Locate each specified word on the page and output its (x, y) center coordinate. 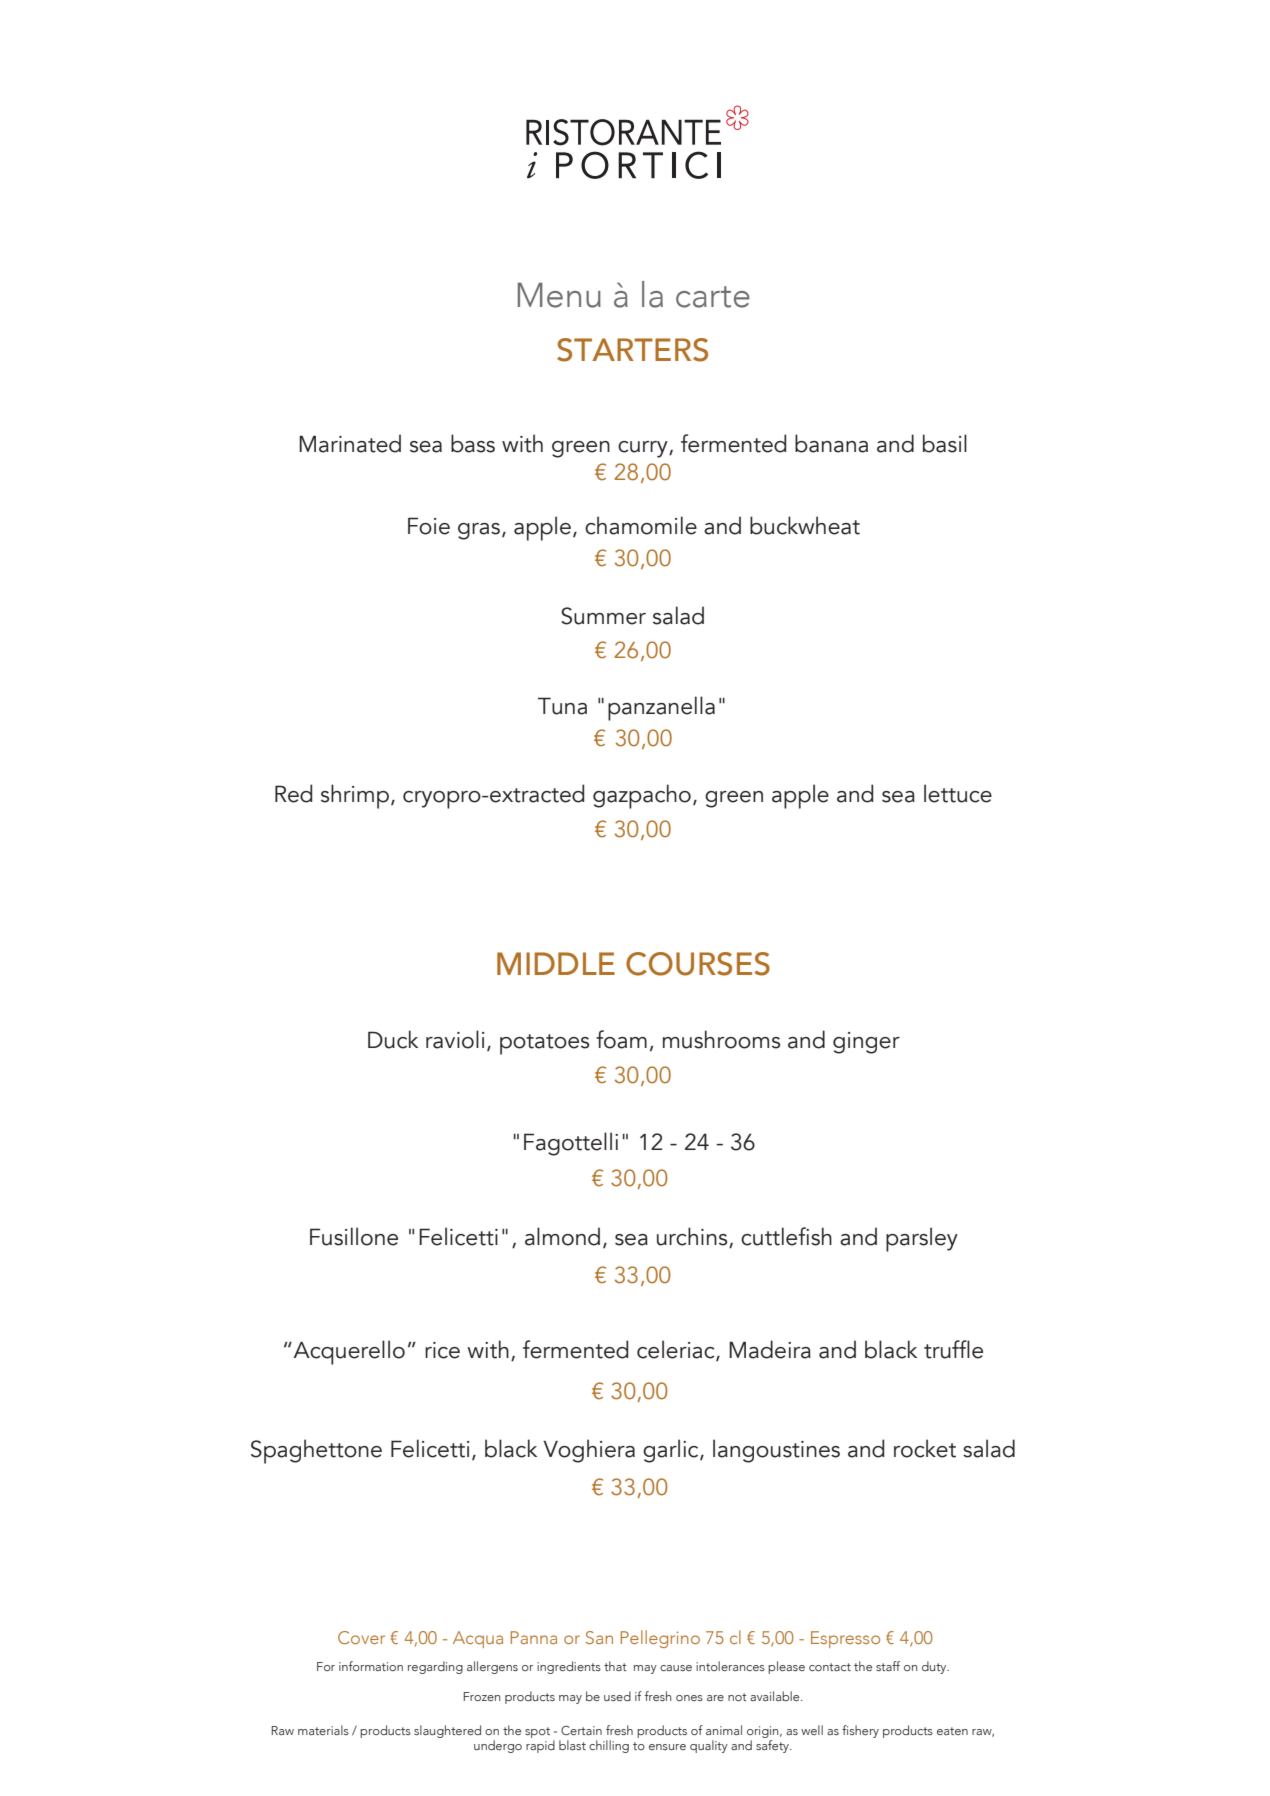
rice (442, 1350)
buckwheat (805, 525)
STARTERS (632, 350)
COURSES (698, 964)
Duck (393, 1039)
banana (831, 443)
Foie (429, 526)
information (371, 1666)
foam (621, 1039)
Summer (603, 616)
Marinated (350, 443)
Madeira (770, 1349)
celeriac (677, 1350)
